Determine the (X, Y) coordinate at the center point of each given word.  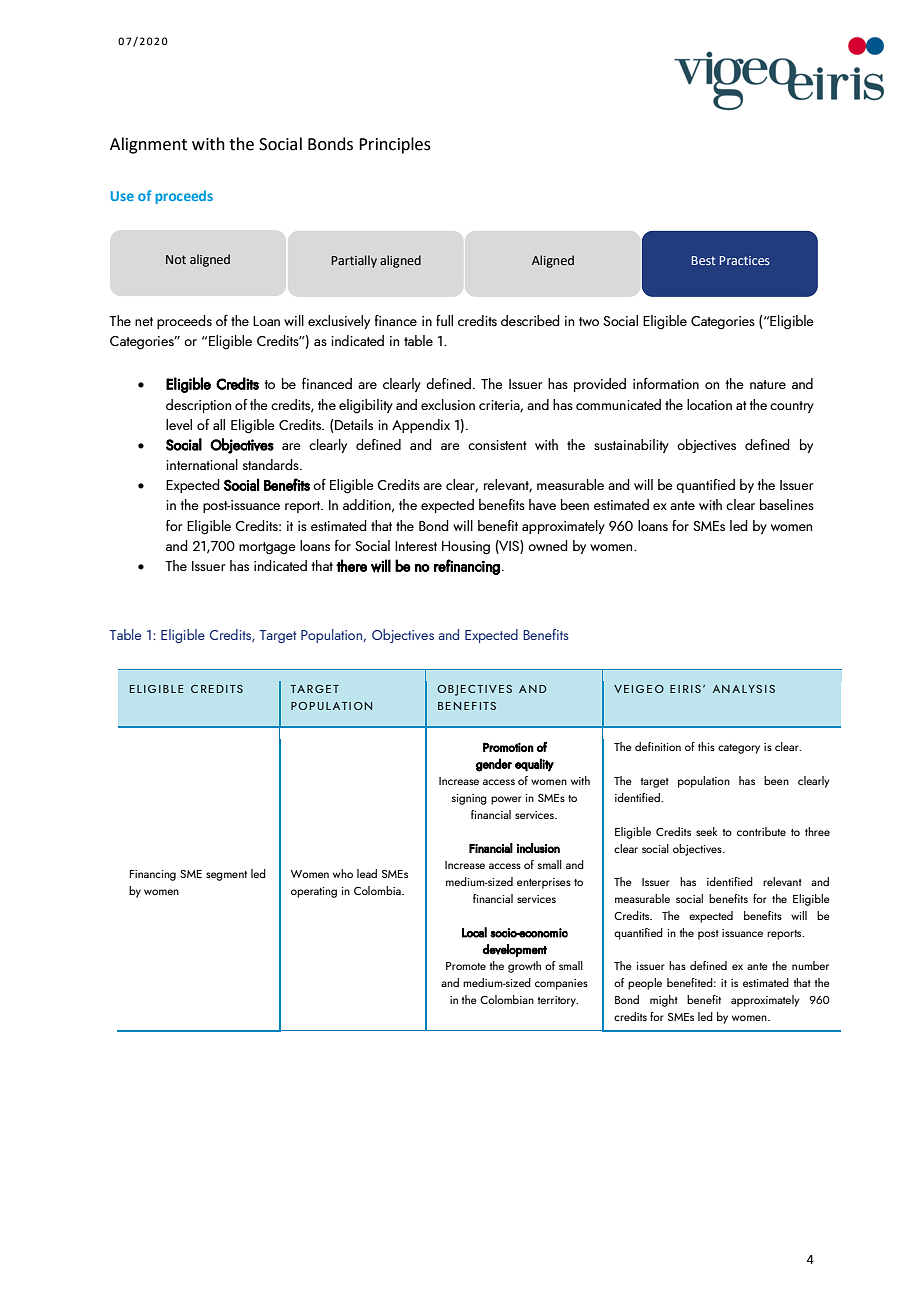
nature (768, 384)
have (542, 504)
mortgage (267, 548)
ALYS (747, 689)
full (444, 320)
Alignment (148, 145)
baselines (787, 504)
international (202, 464)
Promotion (508, 747)
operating (314, 892)
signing (469, 799)
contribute (761, 831)
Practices (745, 260)
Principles (395, 145)
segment (226, 876)
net (144, 321)
